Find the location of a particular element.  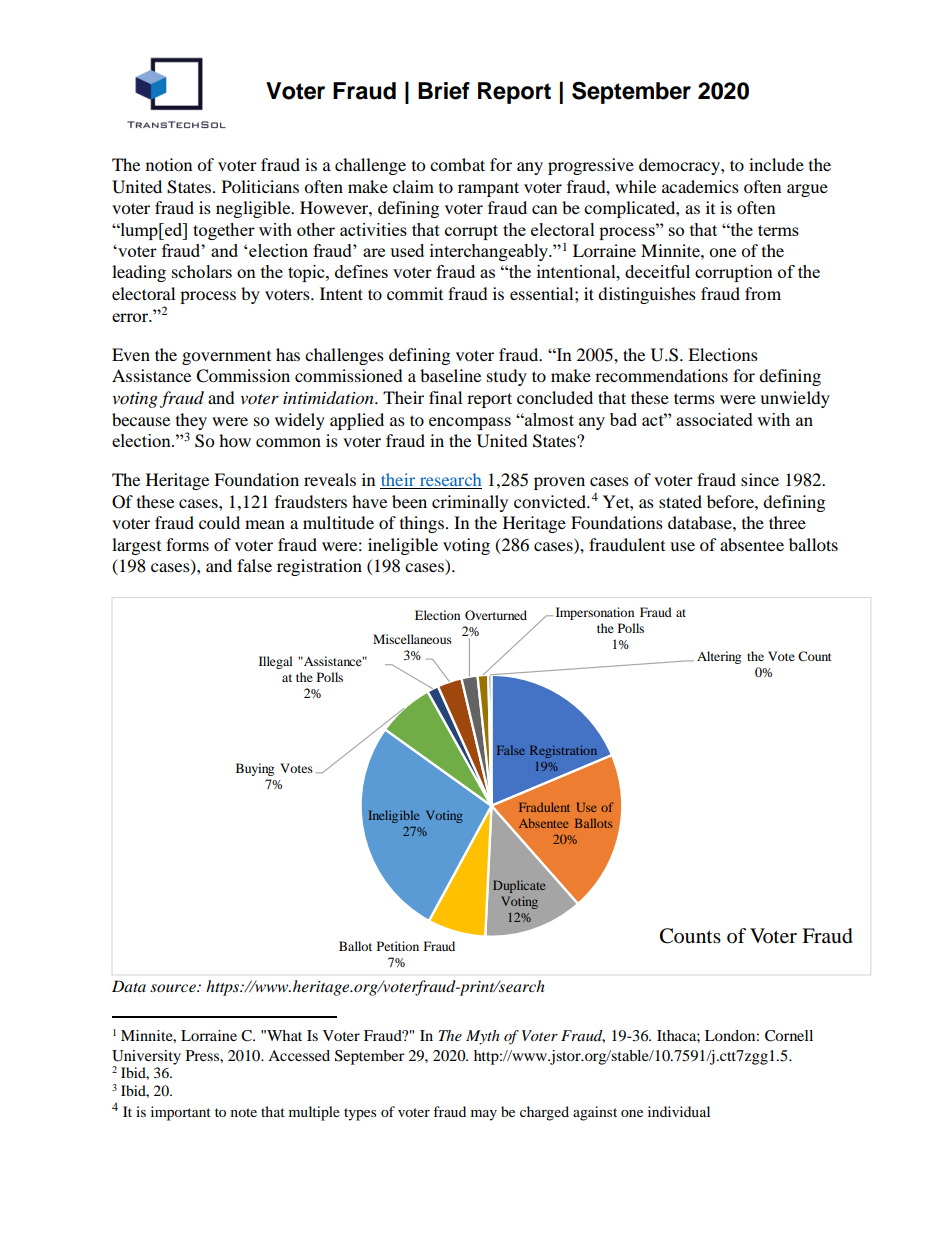

democracy is located at coordinates (680, 166).
